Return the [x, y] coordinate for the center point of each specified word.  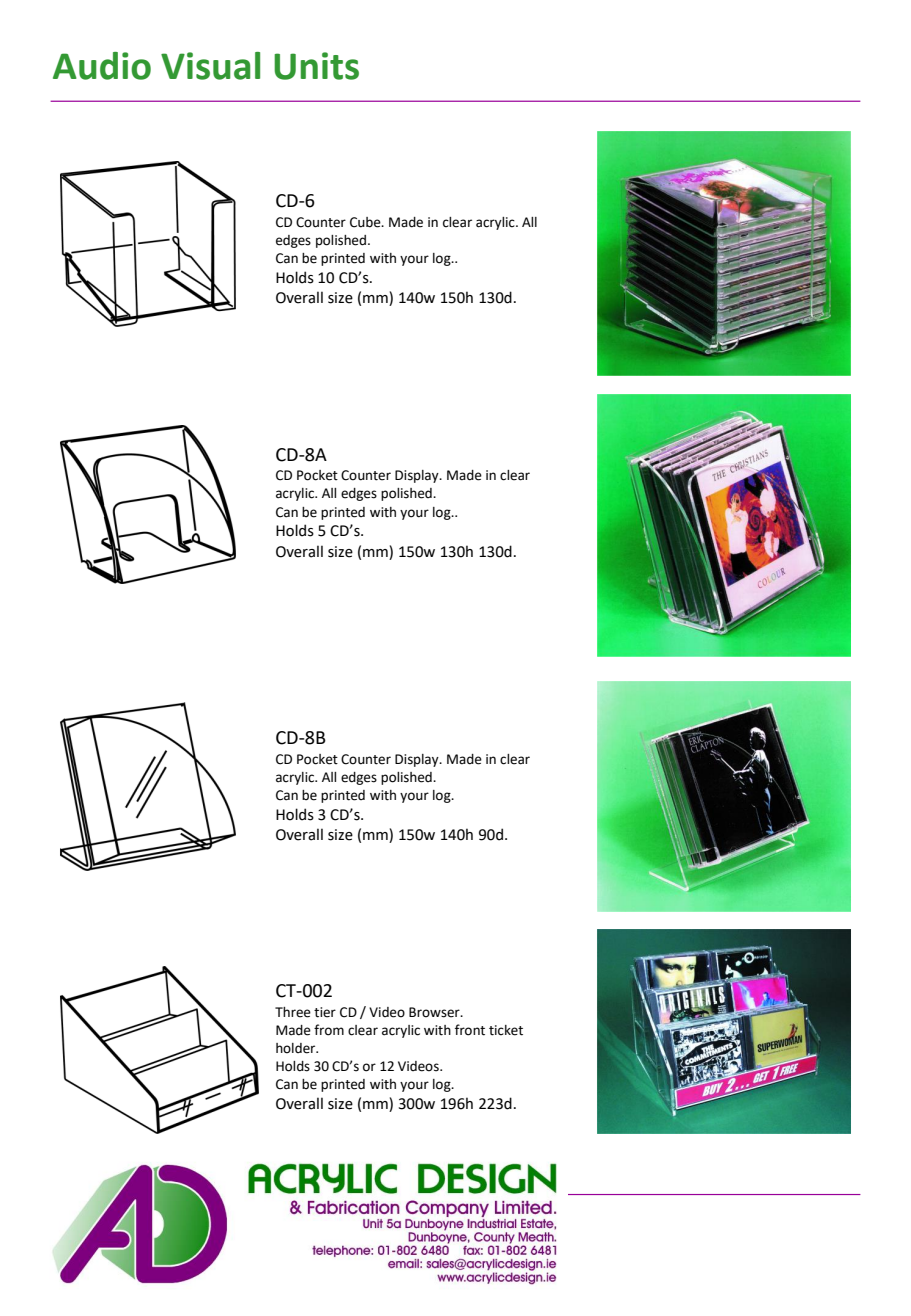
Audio [102, 66]
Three [293, 1012]
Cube [366, 222]
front [470, 1030]
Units [316, 66]
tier [325, 1012]
